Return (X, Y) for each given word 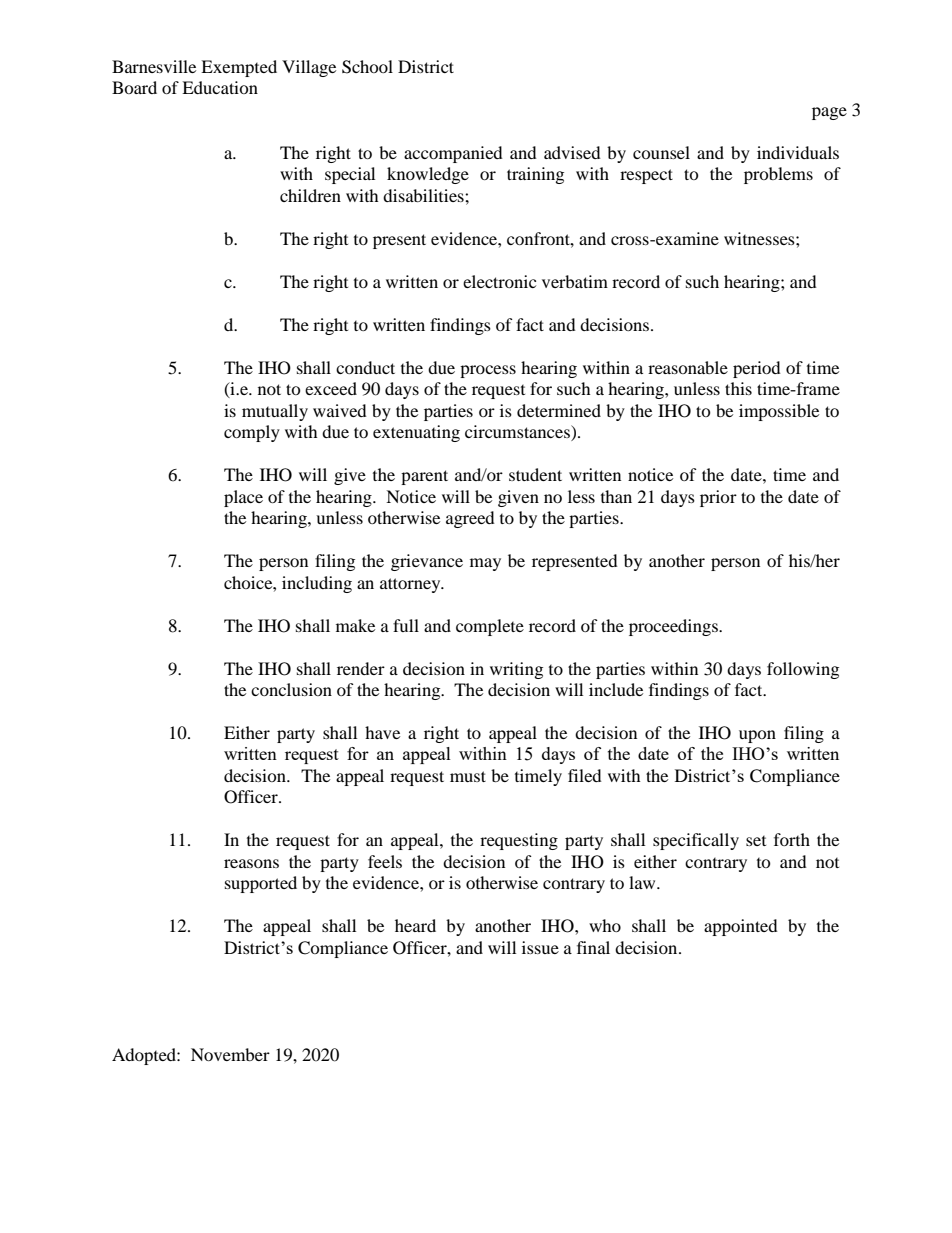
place (243, 498)
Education (220, 87)
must (468, 776)
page (829, 113)
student (535, 474)
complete (490, 627)
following (803, 670)
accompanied (453, 154)
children (310, 195)
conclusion (291, 689)
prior (718, 498)
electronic (499, 281)
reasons (251, 863)
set (756, 841)
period (757, 369)
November (230, 1054)
